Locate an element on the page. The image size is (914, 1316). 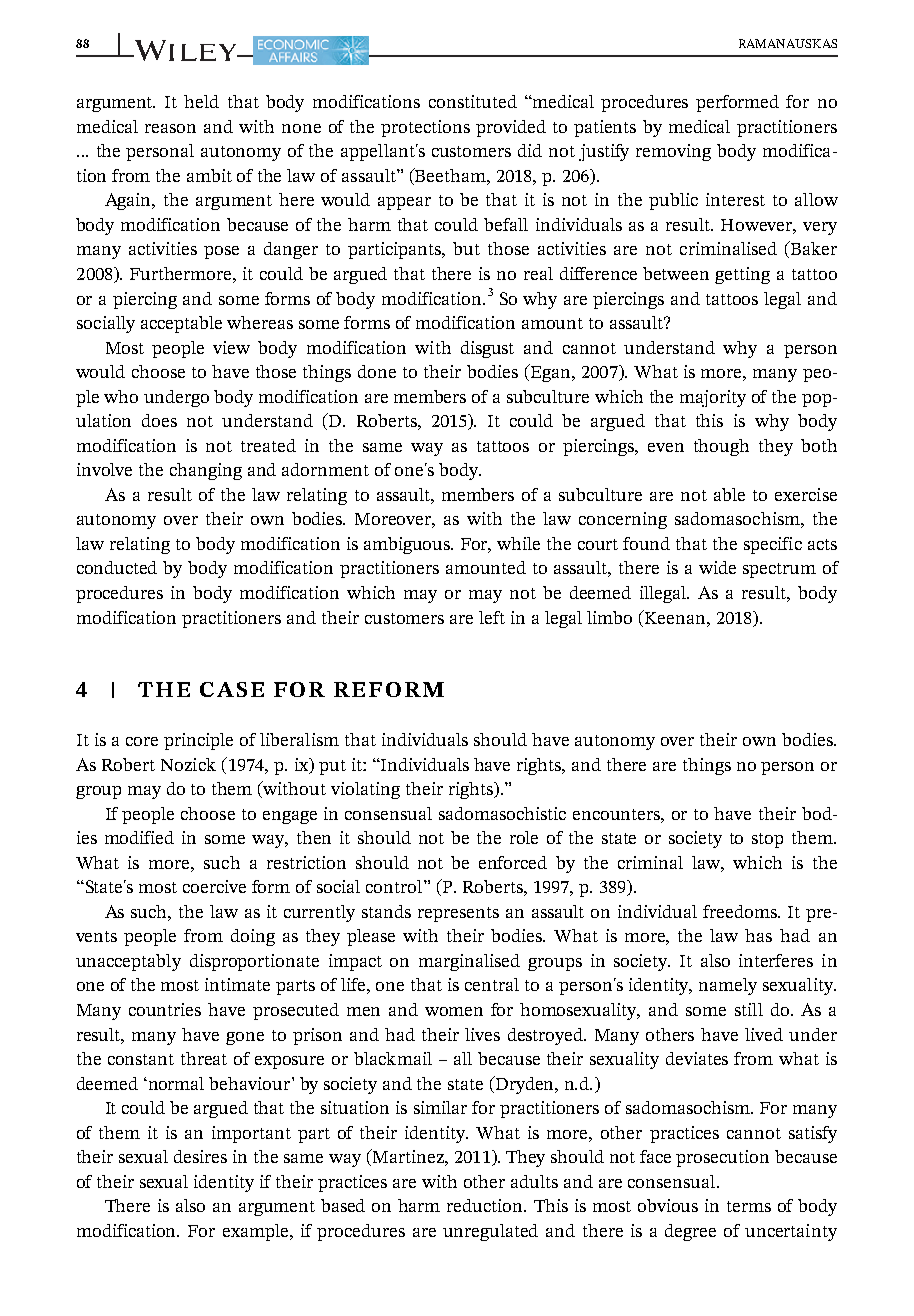
desires is located at coordinates (200, 1156).
